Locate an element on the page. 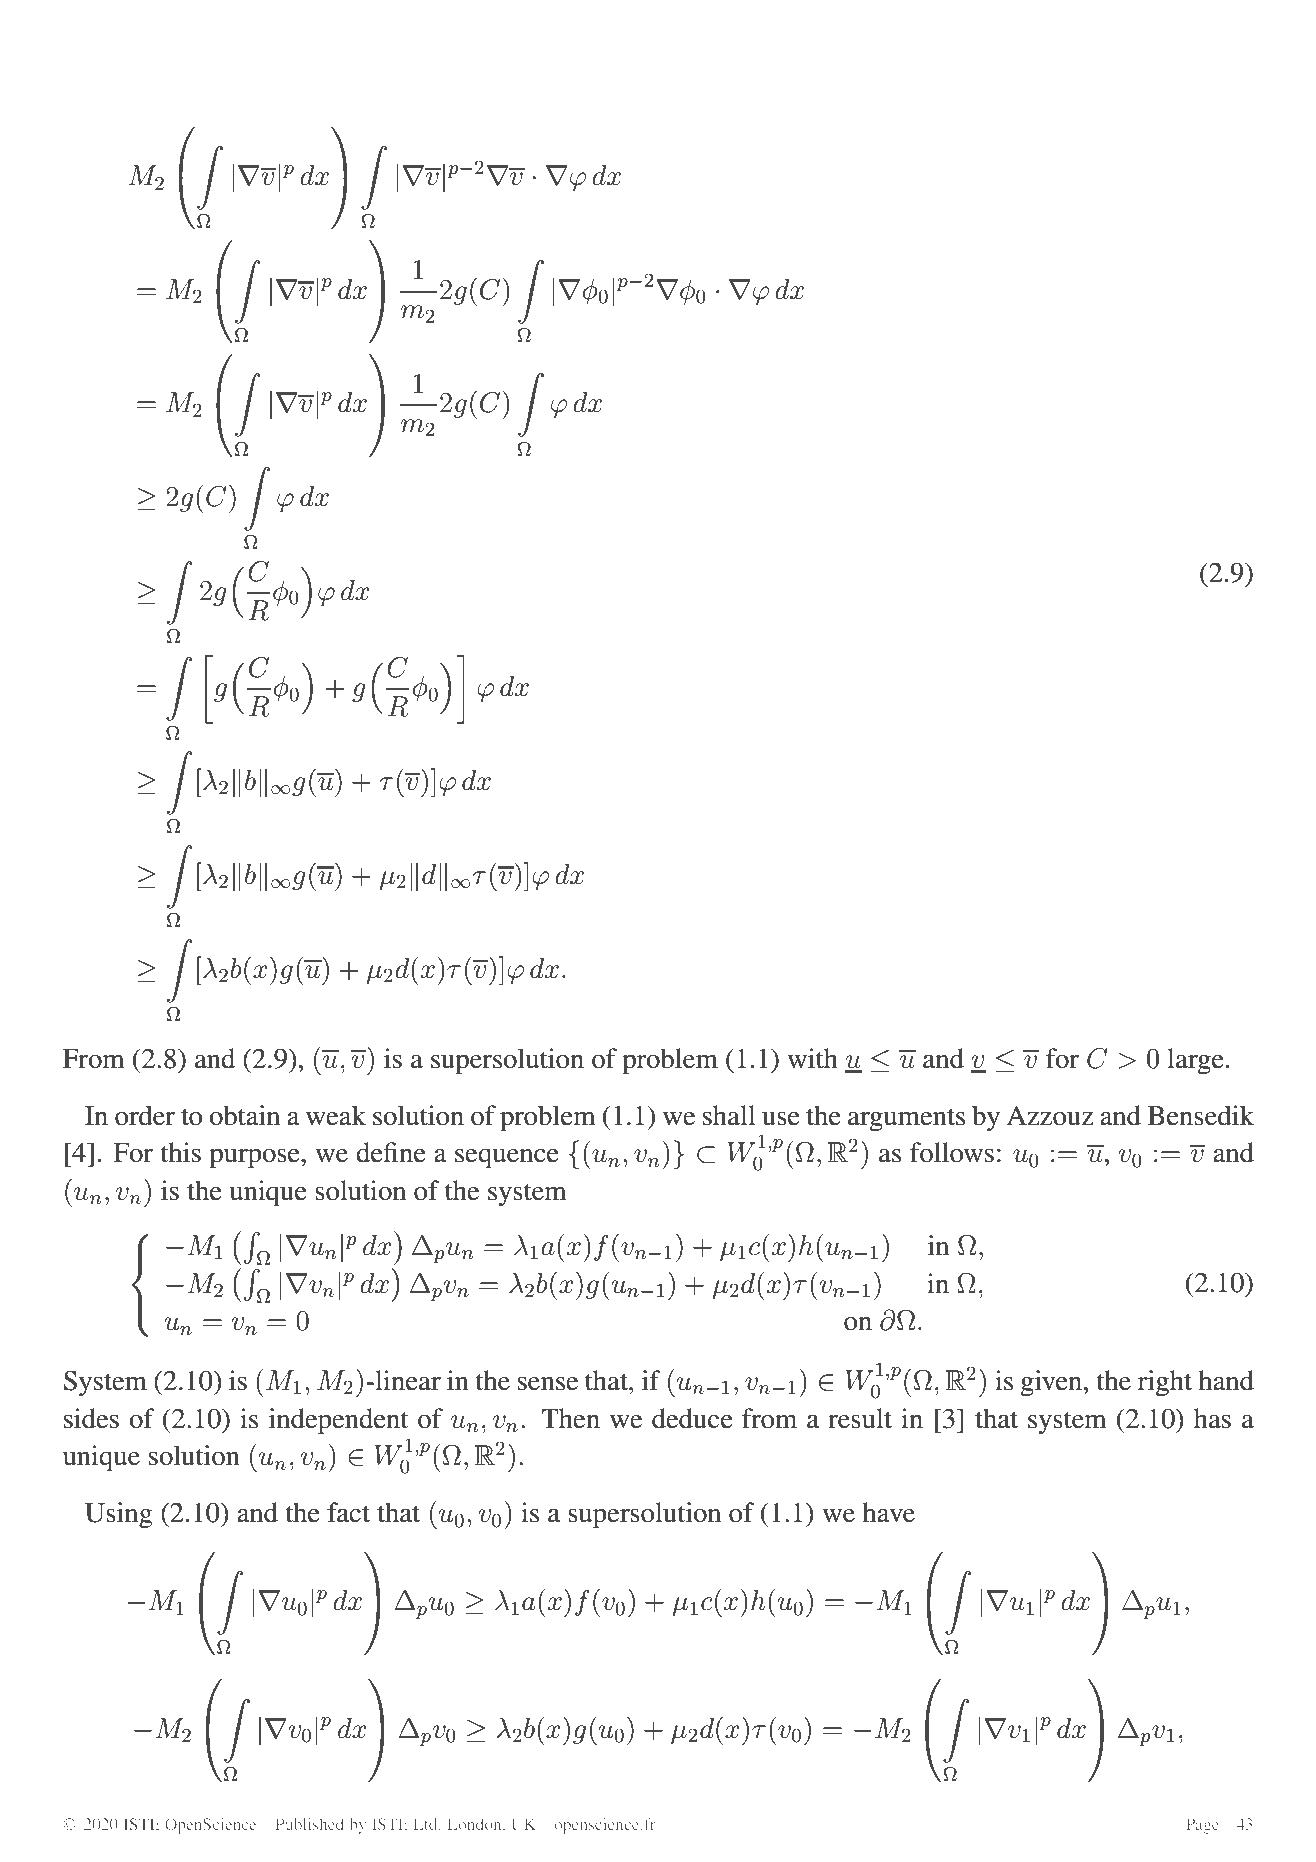  London is located at coordinates (476, 1824).
